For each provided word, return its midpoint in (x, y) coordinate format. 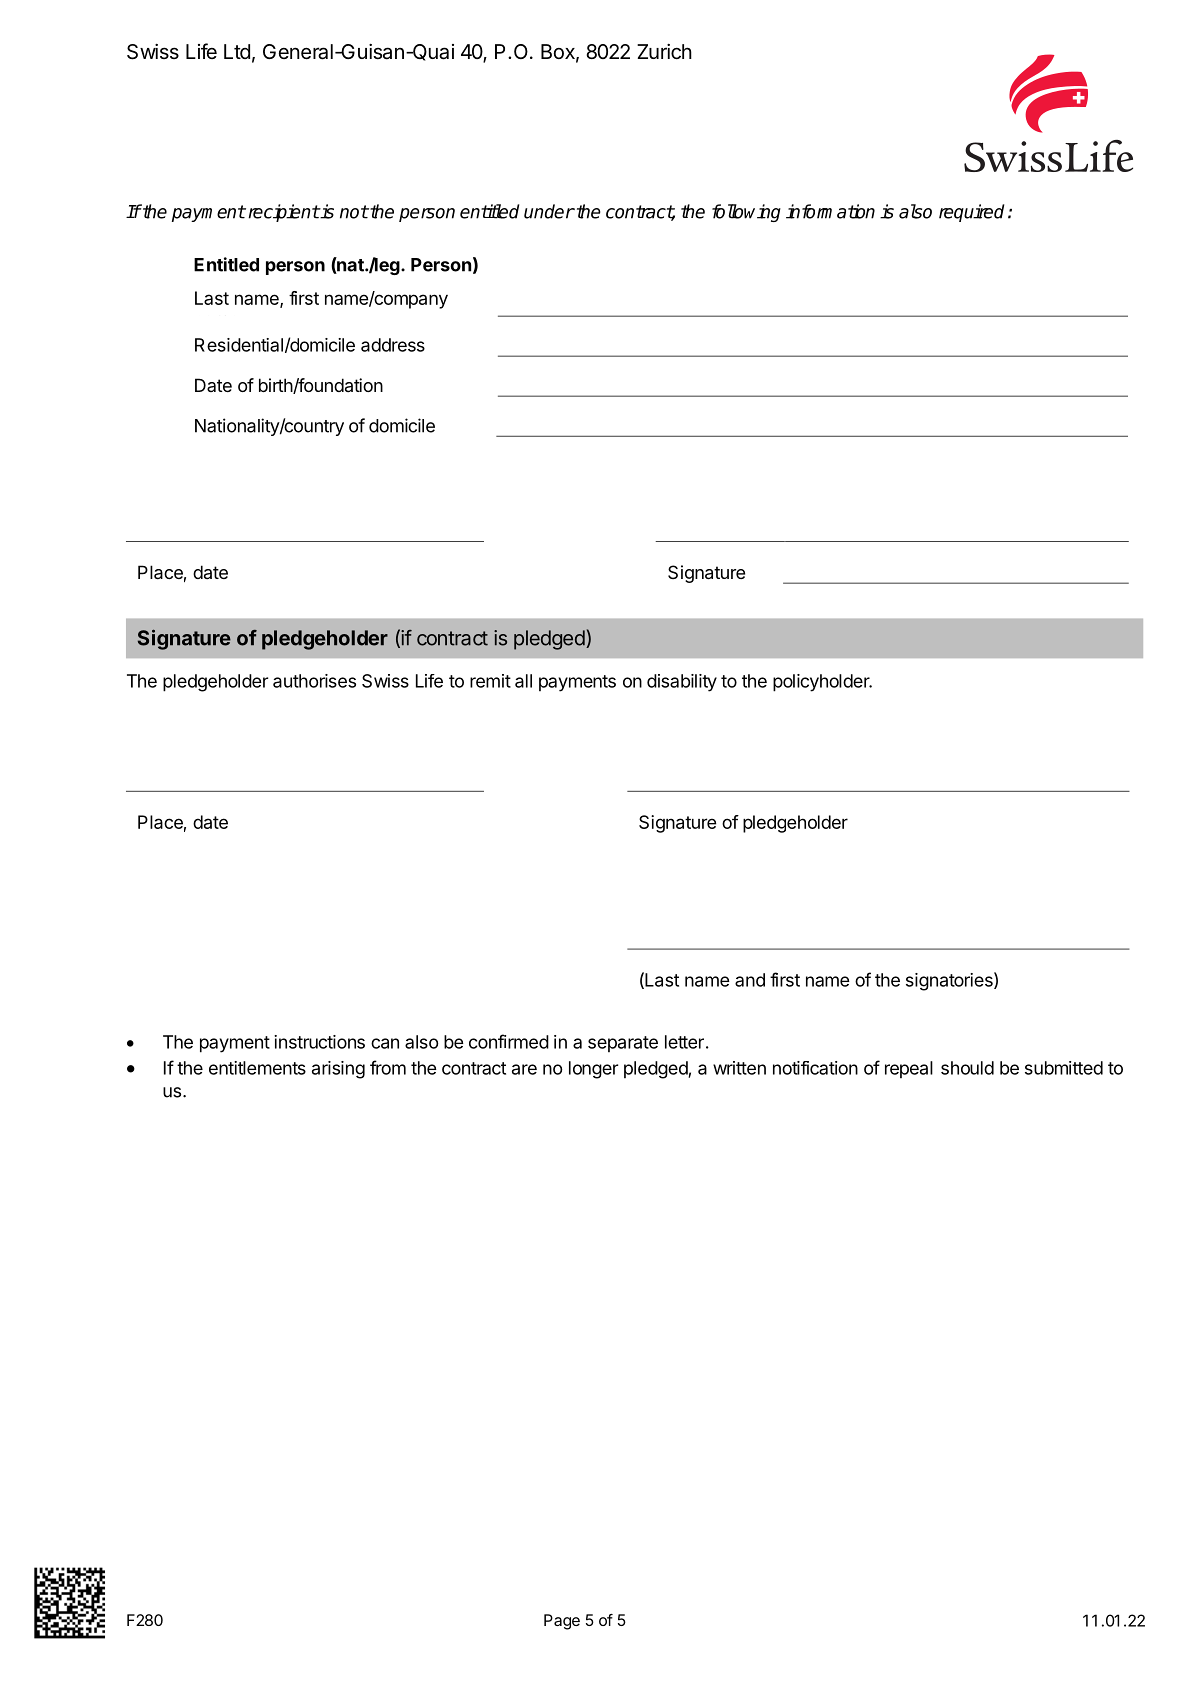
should (967, 1068)
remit (490, 681)
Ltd (237, 51)
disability (682, 683)
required (971, 213)
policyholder (822, 683)
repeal (909, 1069)
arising (338, 1070)
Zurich (664, 51)
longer (593, 1070)
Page (562, 1622)
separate (623, 1044)
